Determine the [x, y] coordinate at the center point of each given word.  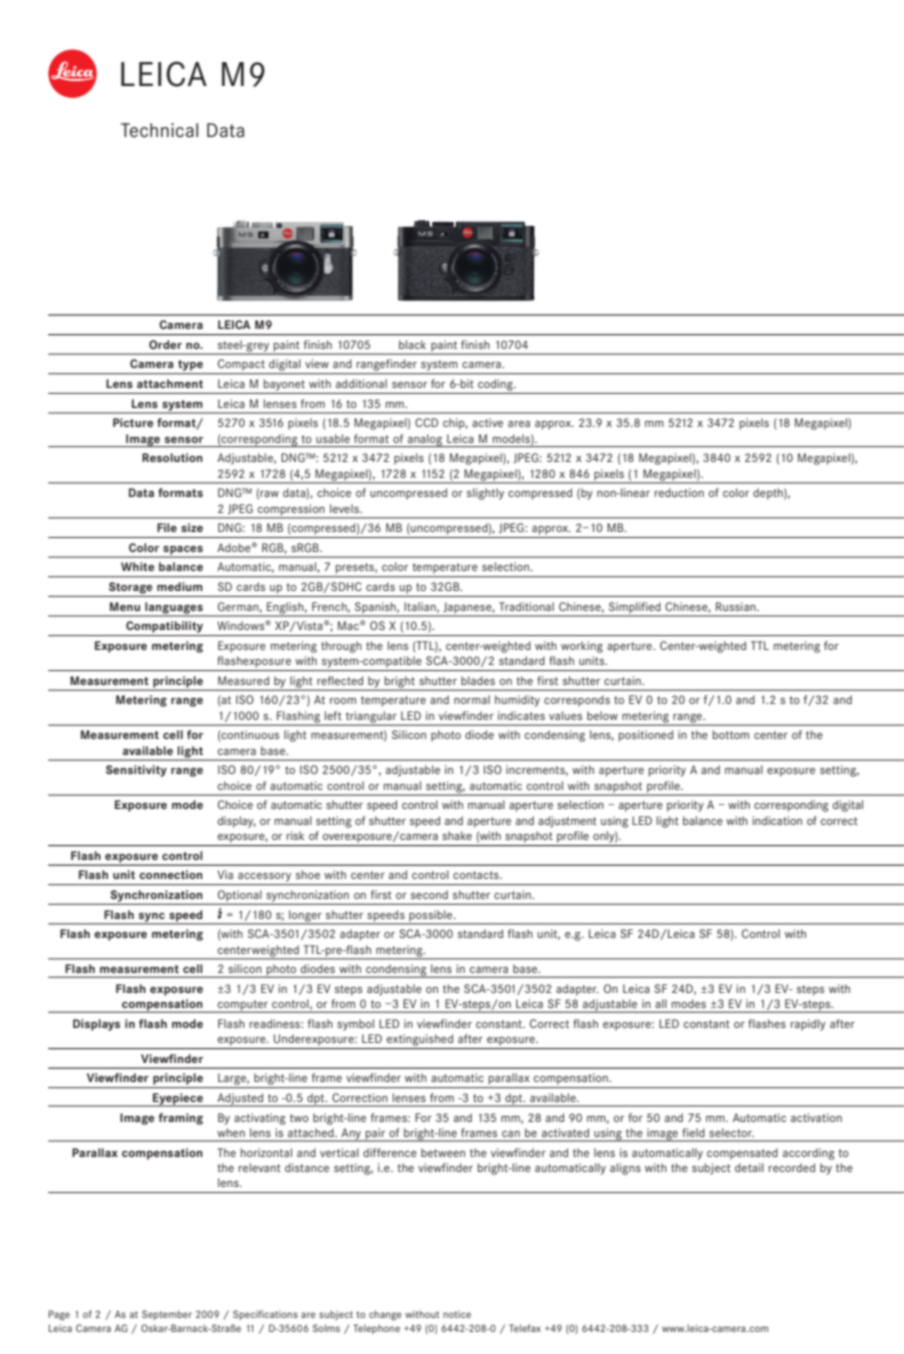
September [167, 1315]
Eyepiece [178, 1100]
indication [777, 820]
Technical [159, 130]
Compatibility [164, 627]
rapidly [808, 1025]
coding [496, 385]
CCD [426, 422]
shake [457, 835]
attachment [170, 383]
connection [171, 874]
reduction [679, 492]
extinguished [420, 1040]
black [412, 344]
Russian [737, 606]
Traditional [526, 606]
